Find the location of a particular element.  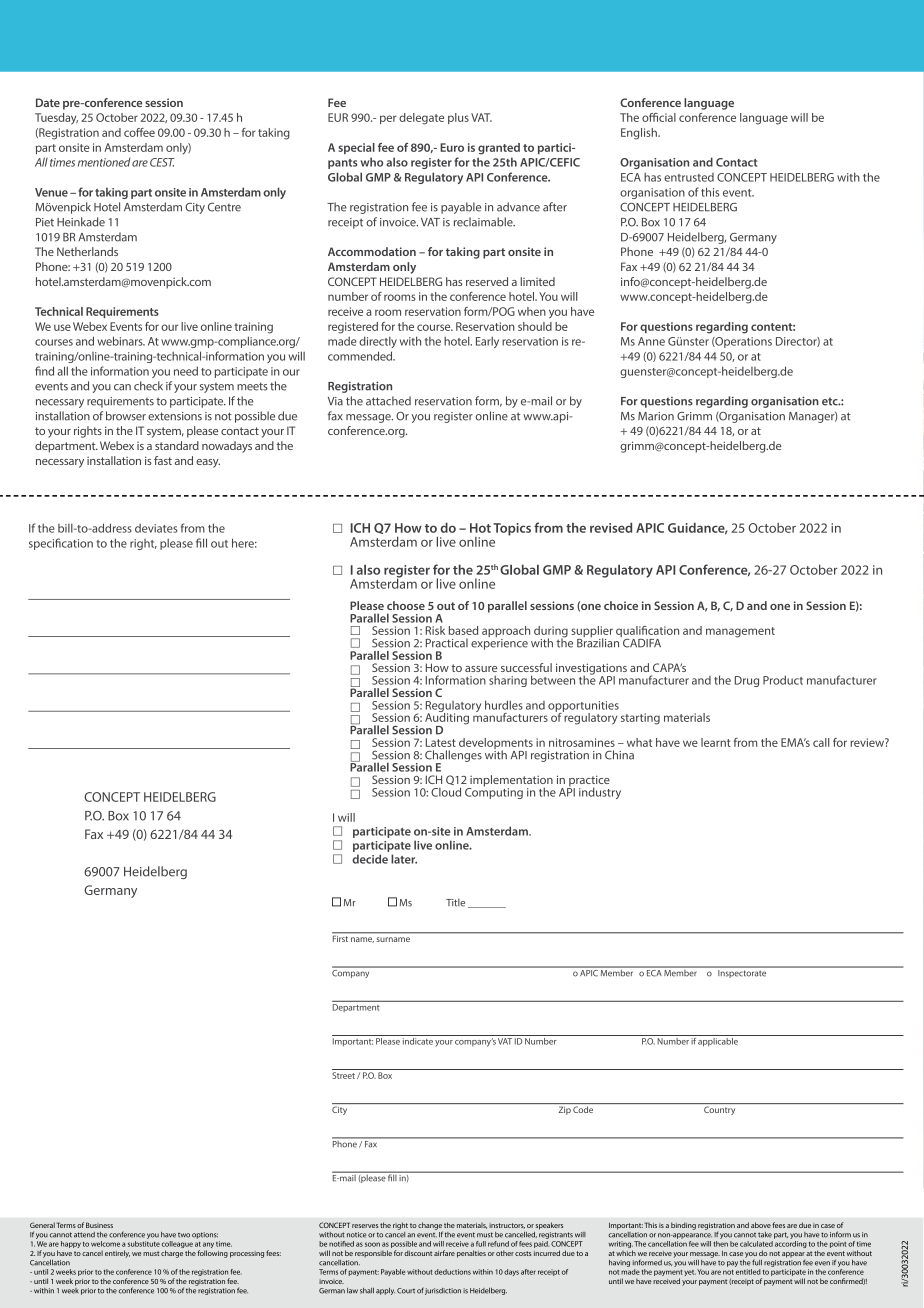

First is located at coordinates (341, 937).
